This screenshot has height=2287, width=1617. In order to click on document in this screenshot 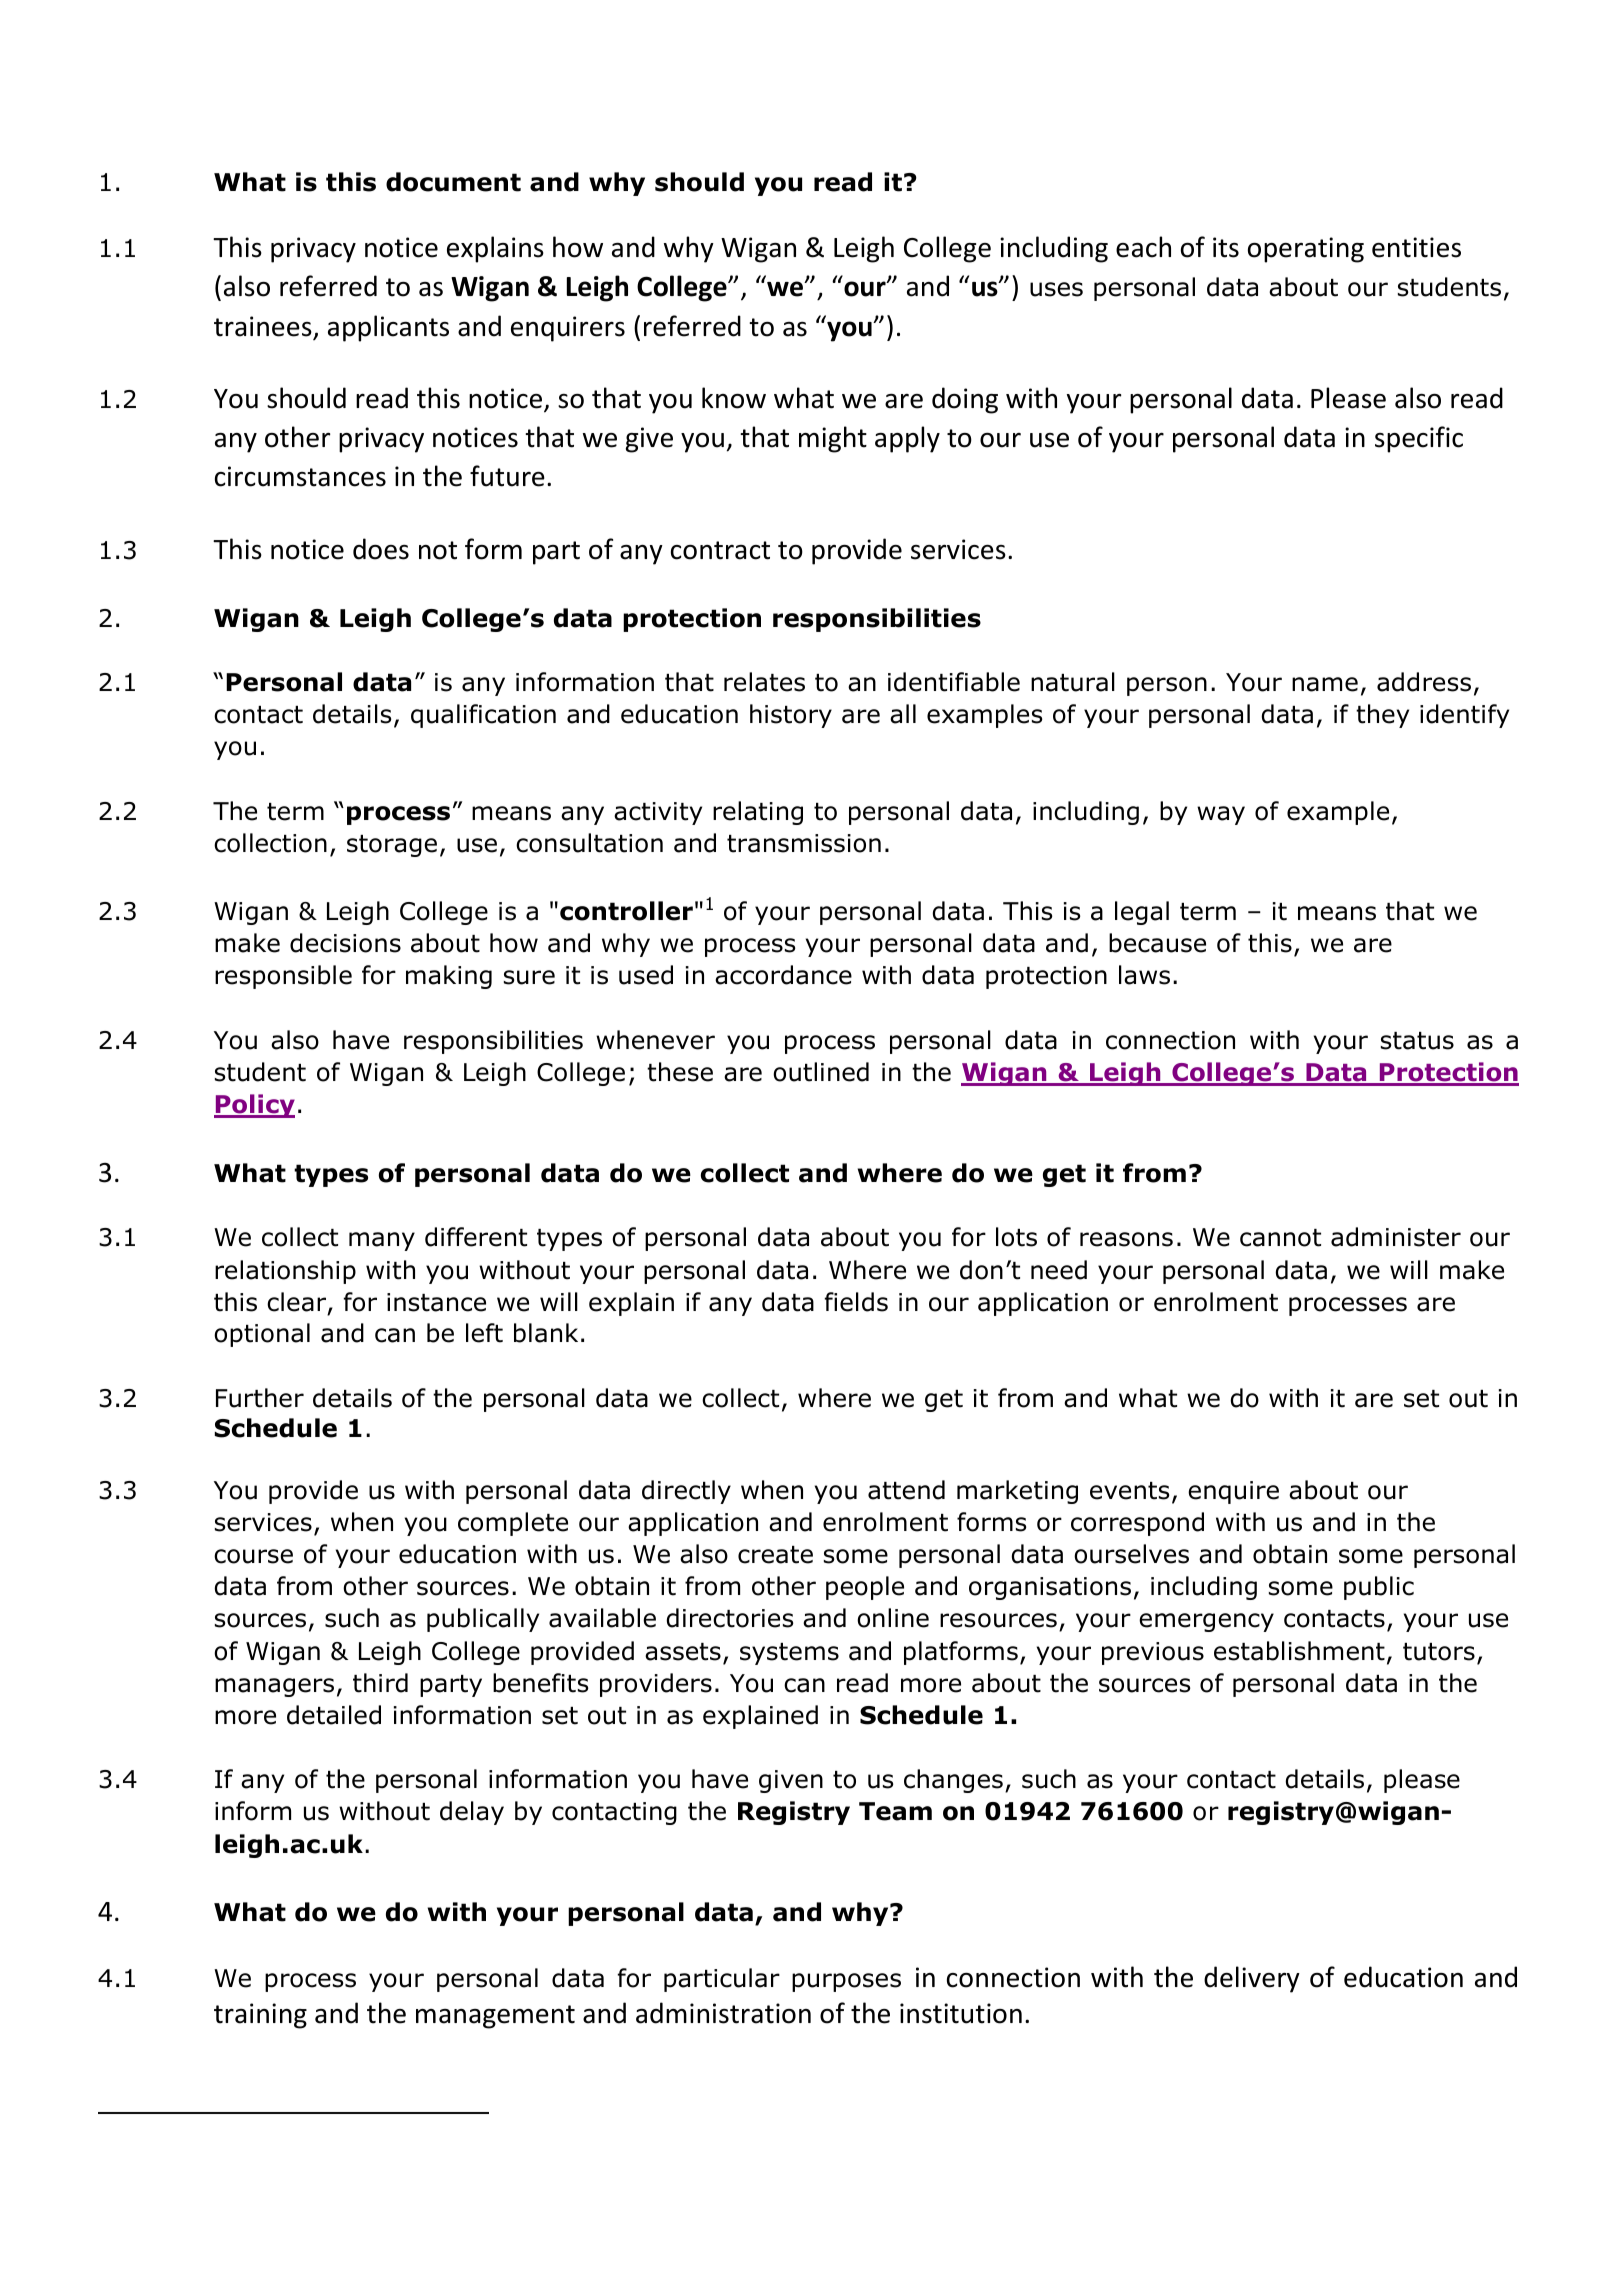, I will do `click(453, 182)`.
